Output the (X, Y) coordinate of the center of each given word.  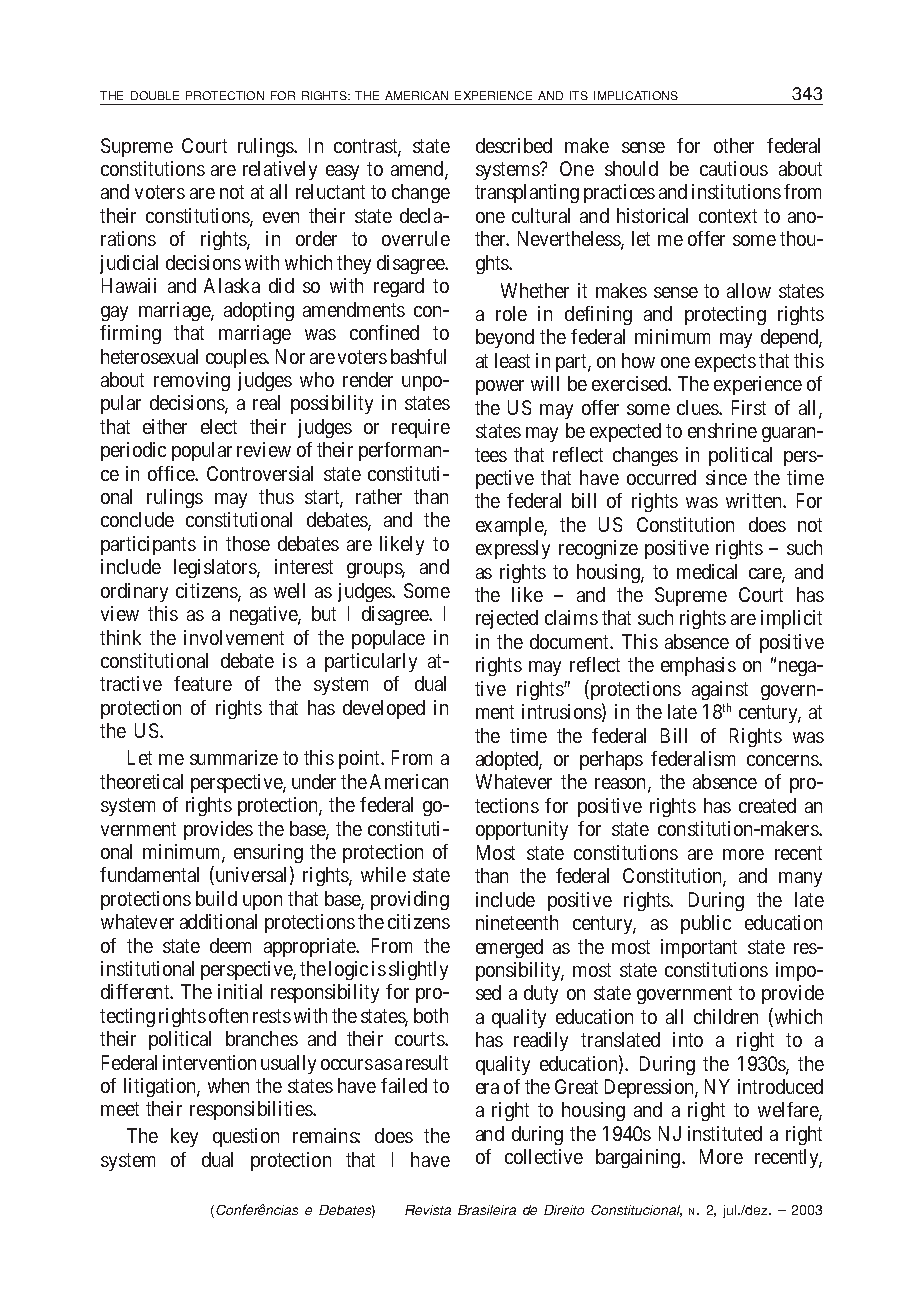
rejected (507, 619)
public (706, 924)
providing (410, 900)
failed (404, 1085)
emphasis (698, 666)
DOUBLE (155, 95)
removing (192, 381)
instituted (725, 1133)
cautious (734, 168)
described (514, 145)
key (184, 1137)
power (500, 387)
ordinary (134, 592)
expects (725, 363)
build (216, 898)
